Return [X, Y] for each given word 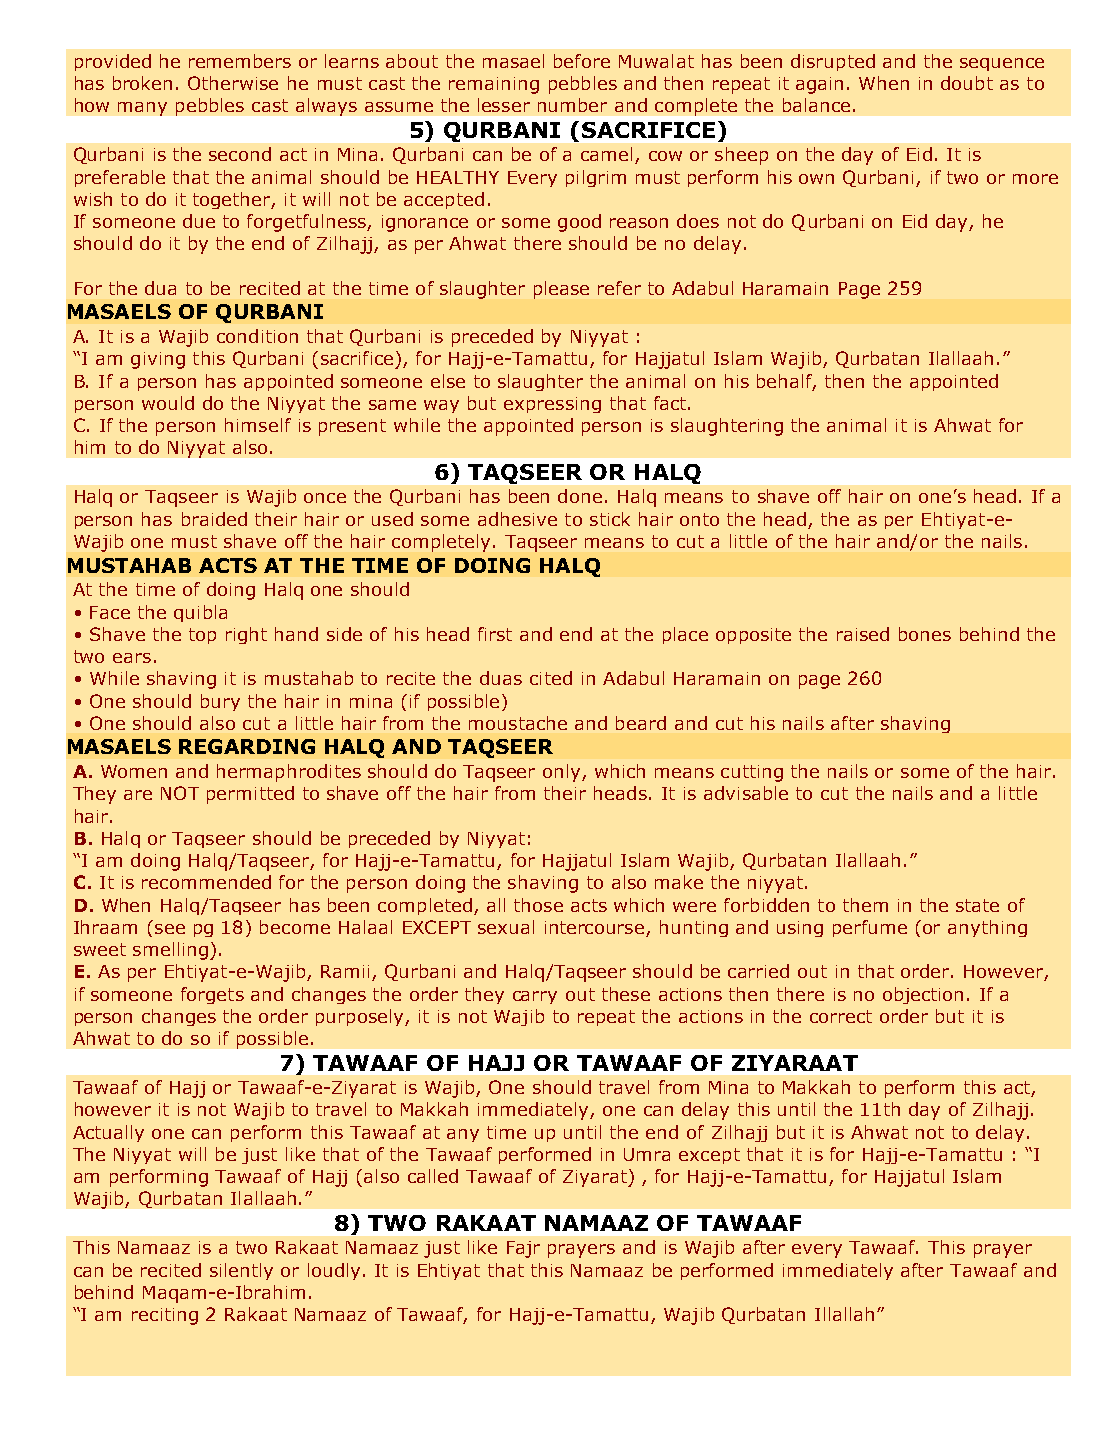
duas [501, 678]
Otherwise [233, 83]
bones [925, 634]
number [572, 105]
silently [241, 1271]
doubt [967, 83]
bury [220, 702]
